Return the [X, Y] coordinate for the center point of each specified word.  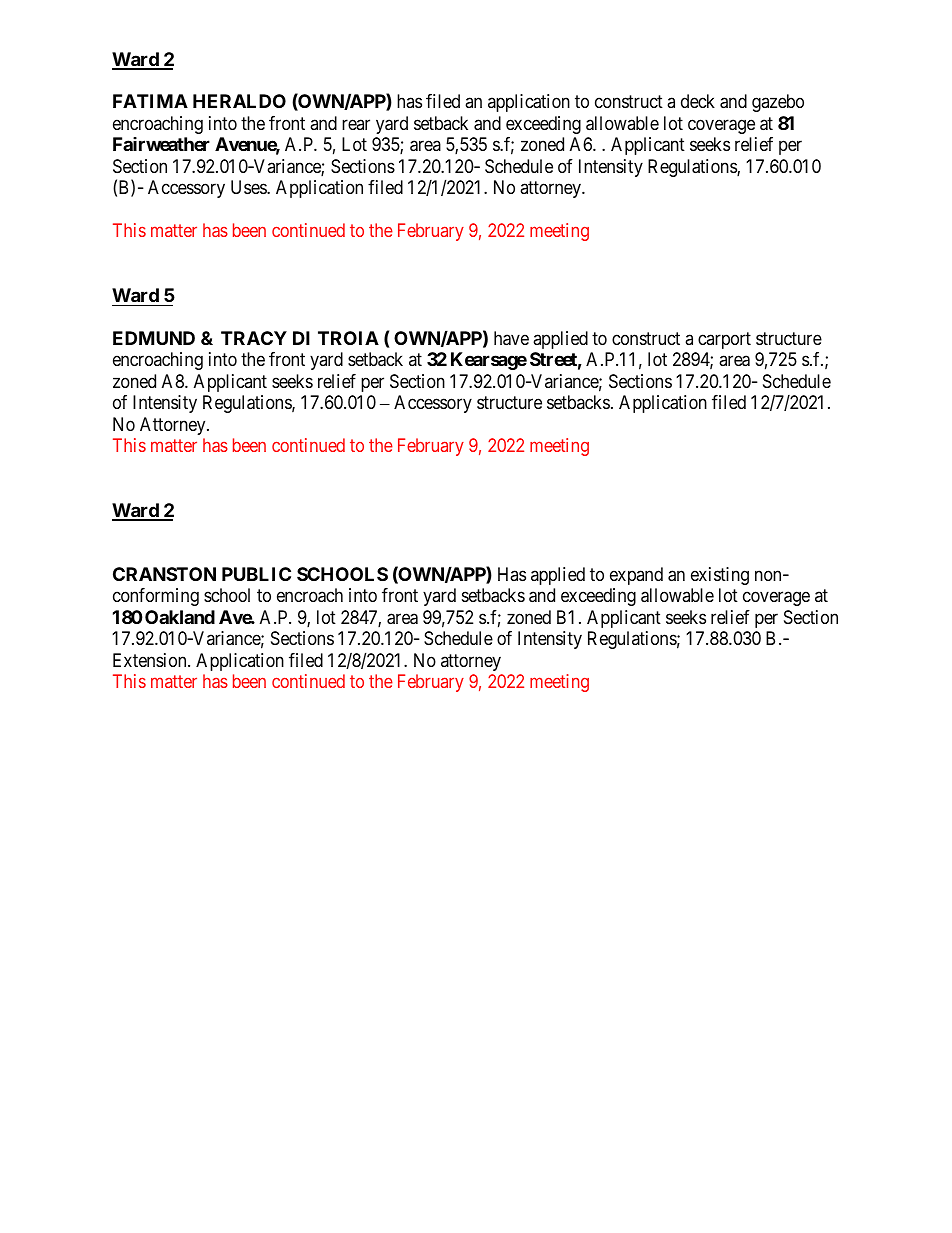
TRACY [254, 338]
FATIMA [150, 101]
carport [724, 340]
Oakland [180, 617]
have [511, 338]
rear [356, 124]
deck [698, 101]
